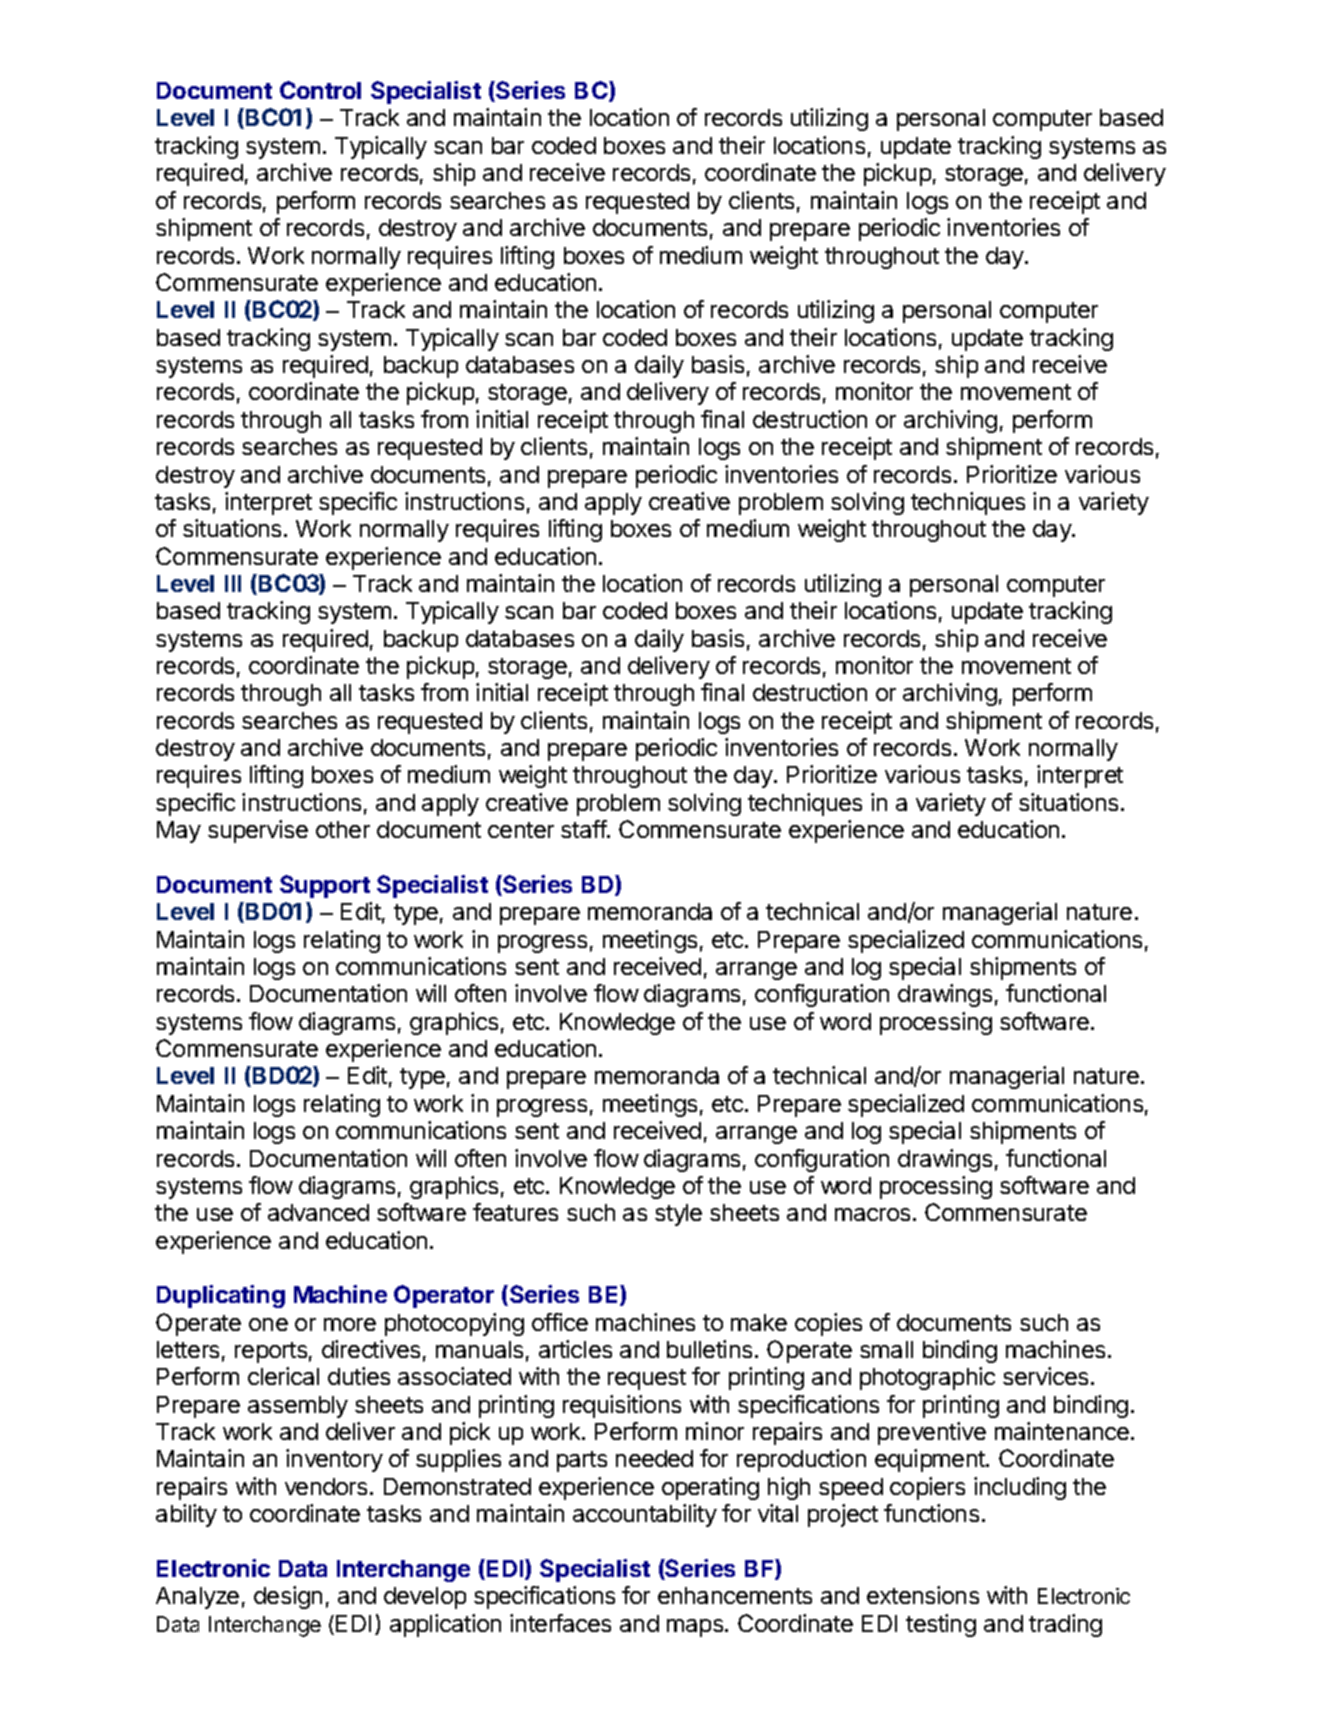  What do you see at coordinates (872, 1214) in the screenshot?
I see `macros` at bounding box center [872, 1214].
